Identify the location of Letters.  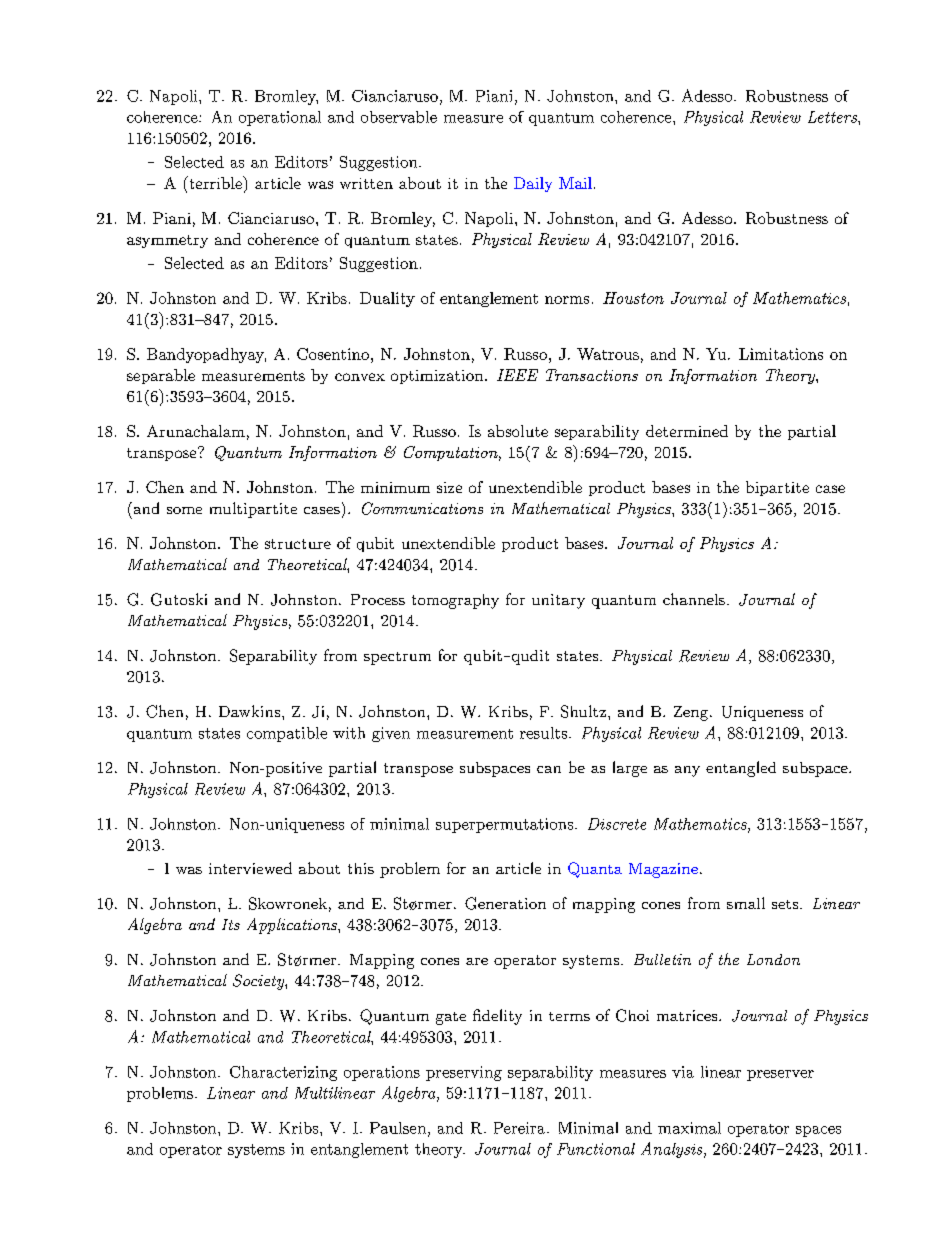
(833, 117).
